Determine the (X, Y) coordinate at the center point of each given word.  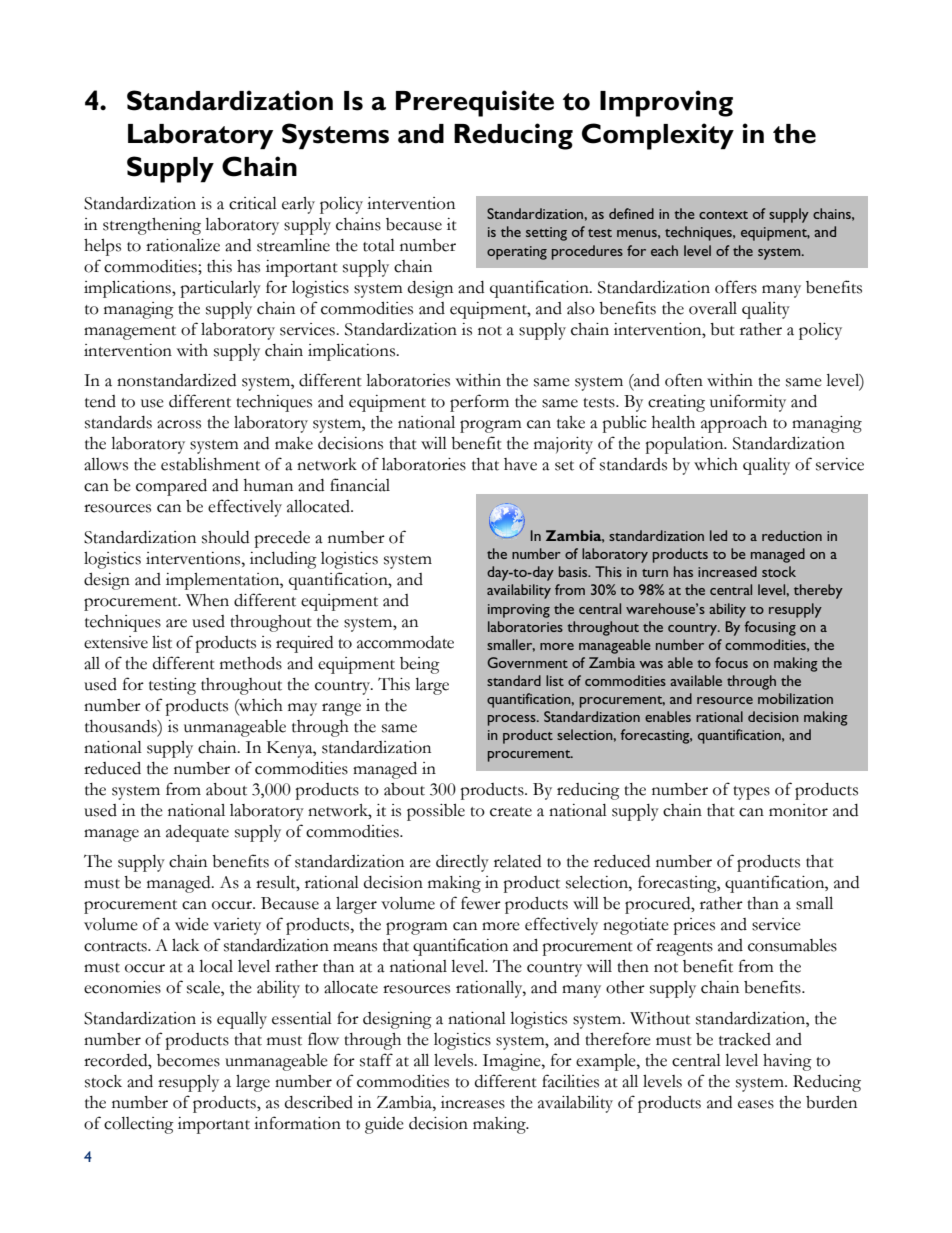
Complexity (658, 136)
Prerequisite (475, 103)
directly (462, 863)
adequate (197, 833)
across (179, 424)
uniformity (748, 403)
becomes (188, 1060)
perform (479, 403)
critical (253, 203)
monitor (798, 810)
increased (727, 571)
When (207, 600)
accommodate (405, 642)
